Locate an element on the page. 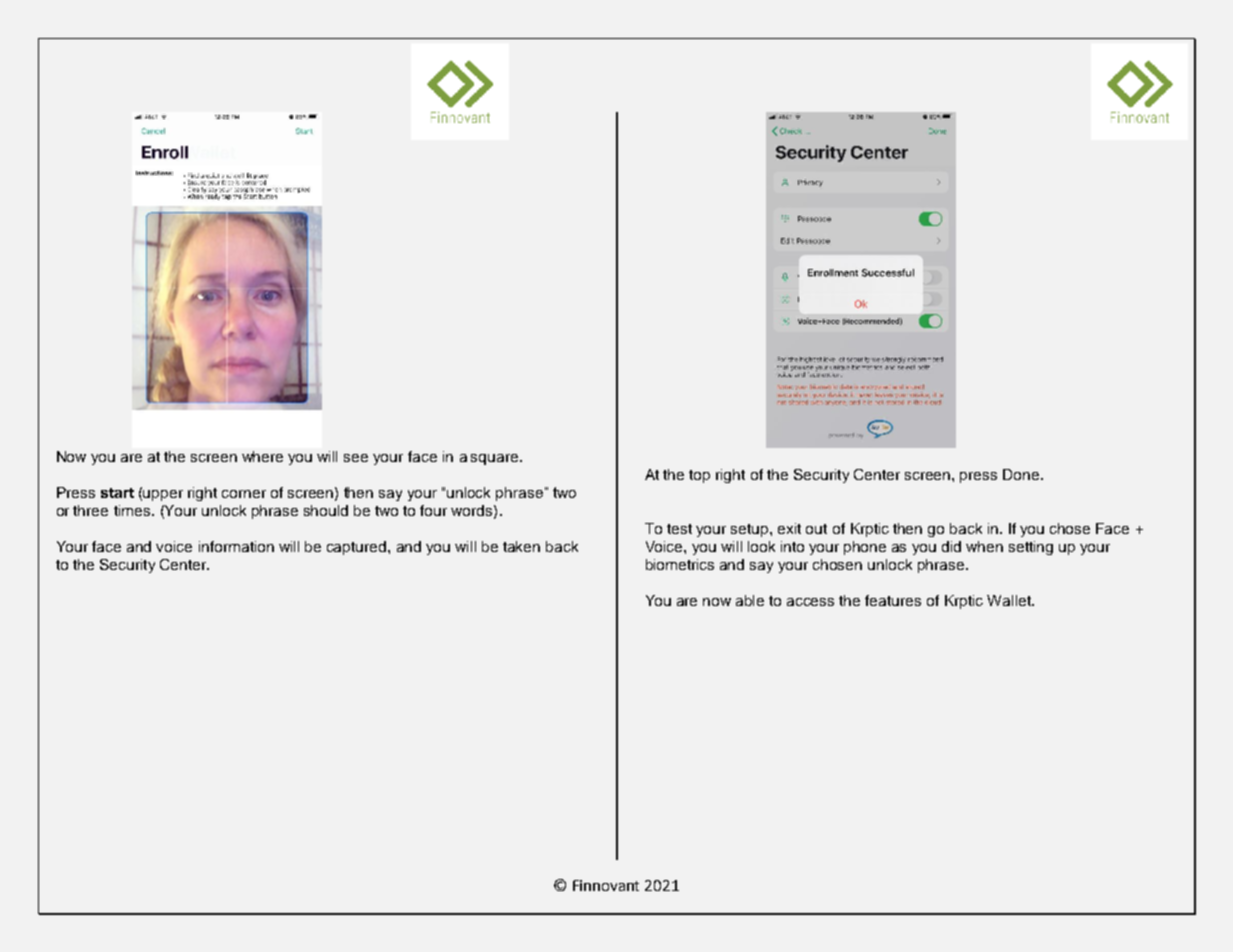 This document has height=952, width=1233. Done is located at coordinates (1022, 474).
